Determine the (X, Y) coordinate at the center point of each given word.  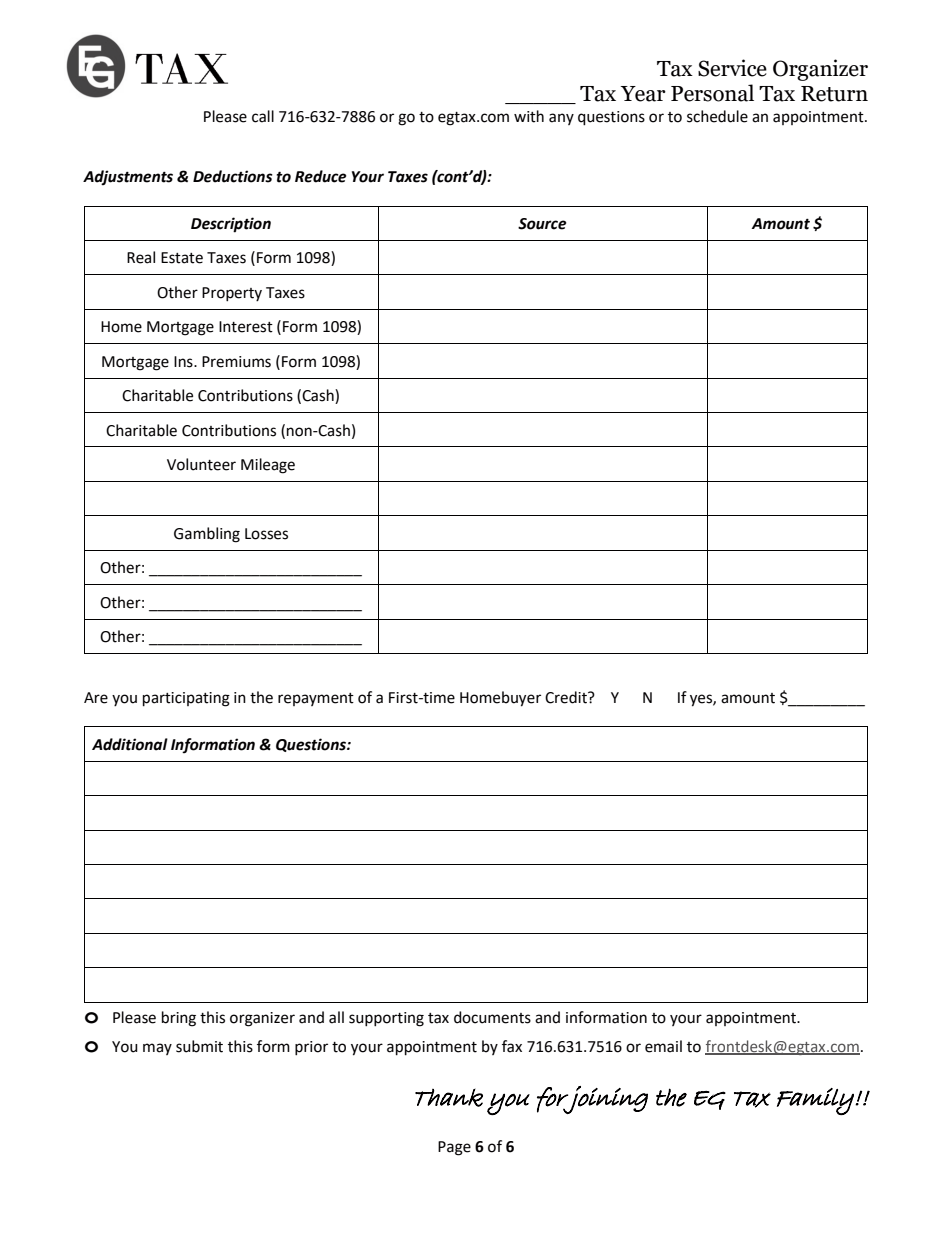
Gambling (207, 535)
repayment (316, 699)
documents (492, 1017)
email (663, 1046)
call (263, 116)
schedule (717, 116)
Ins (184, 362)
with (529, 116)
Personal (712, 93)
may (157, 1049)
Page (454, 1148)
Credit (567, 697)
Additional (130, 744)
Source (542, 224)
